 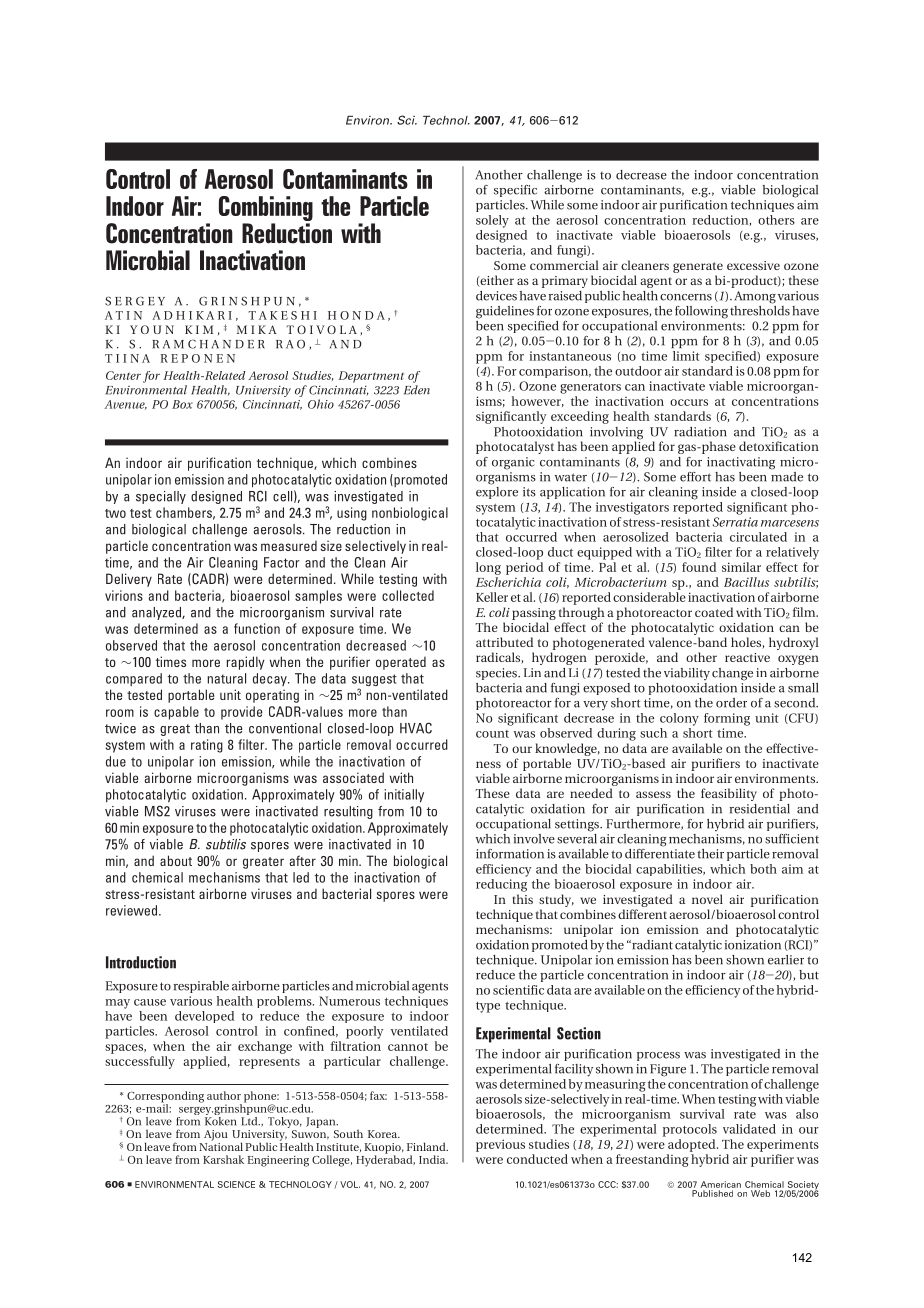 What do you see at coordinates (221, 1145) in the document?
I see `National` at bounding box center [221, 1145].
